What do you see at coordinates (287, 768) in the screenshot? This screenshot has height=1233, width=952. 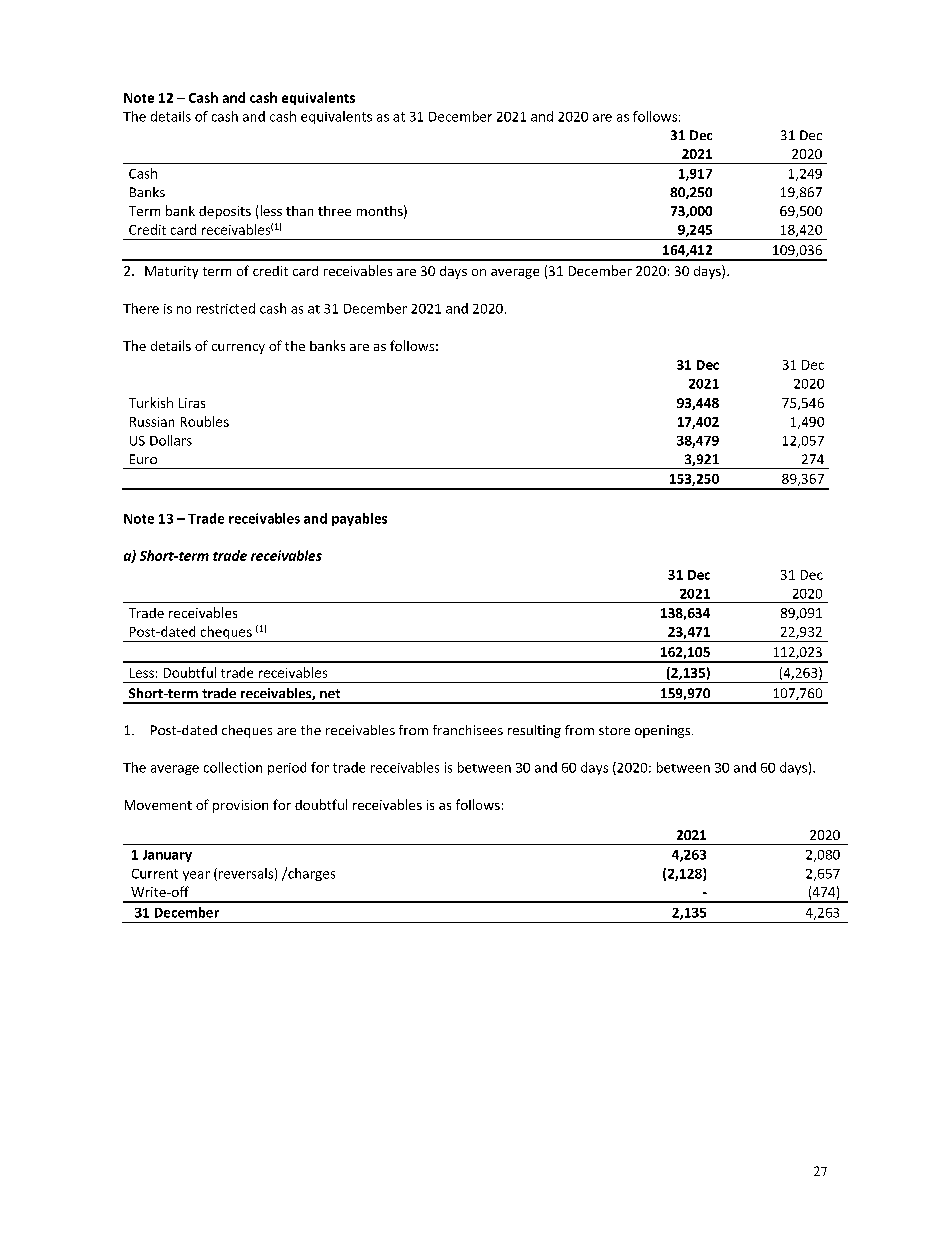 I see `period` at bounding box center [287, 768].
